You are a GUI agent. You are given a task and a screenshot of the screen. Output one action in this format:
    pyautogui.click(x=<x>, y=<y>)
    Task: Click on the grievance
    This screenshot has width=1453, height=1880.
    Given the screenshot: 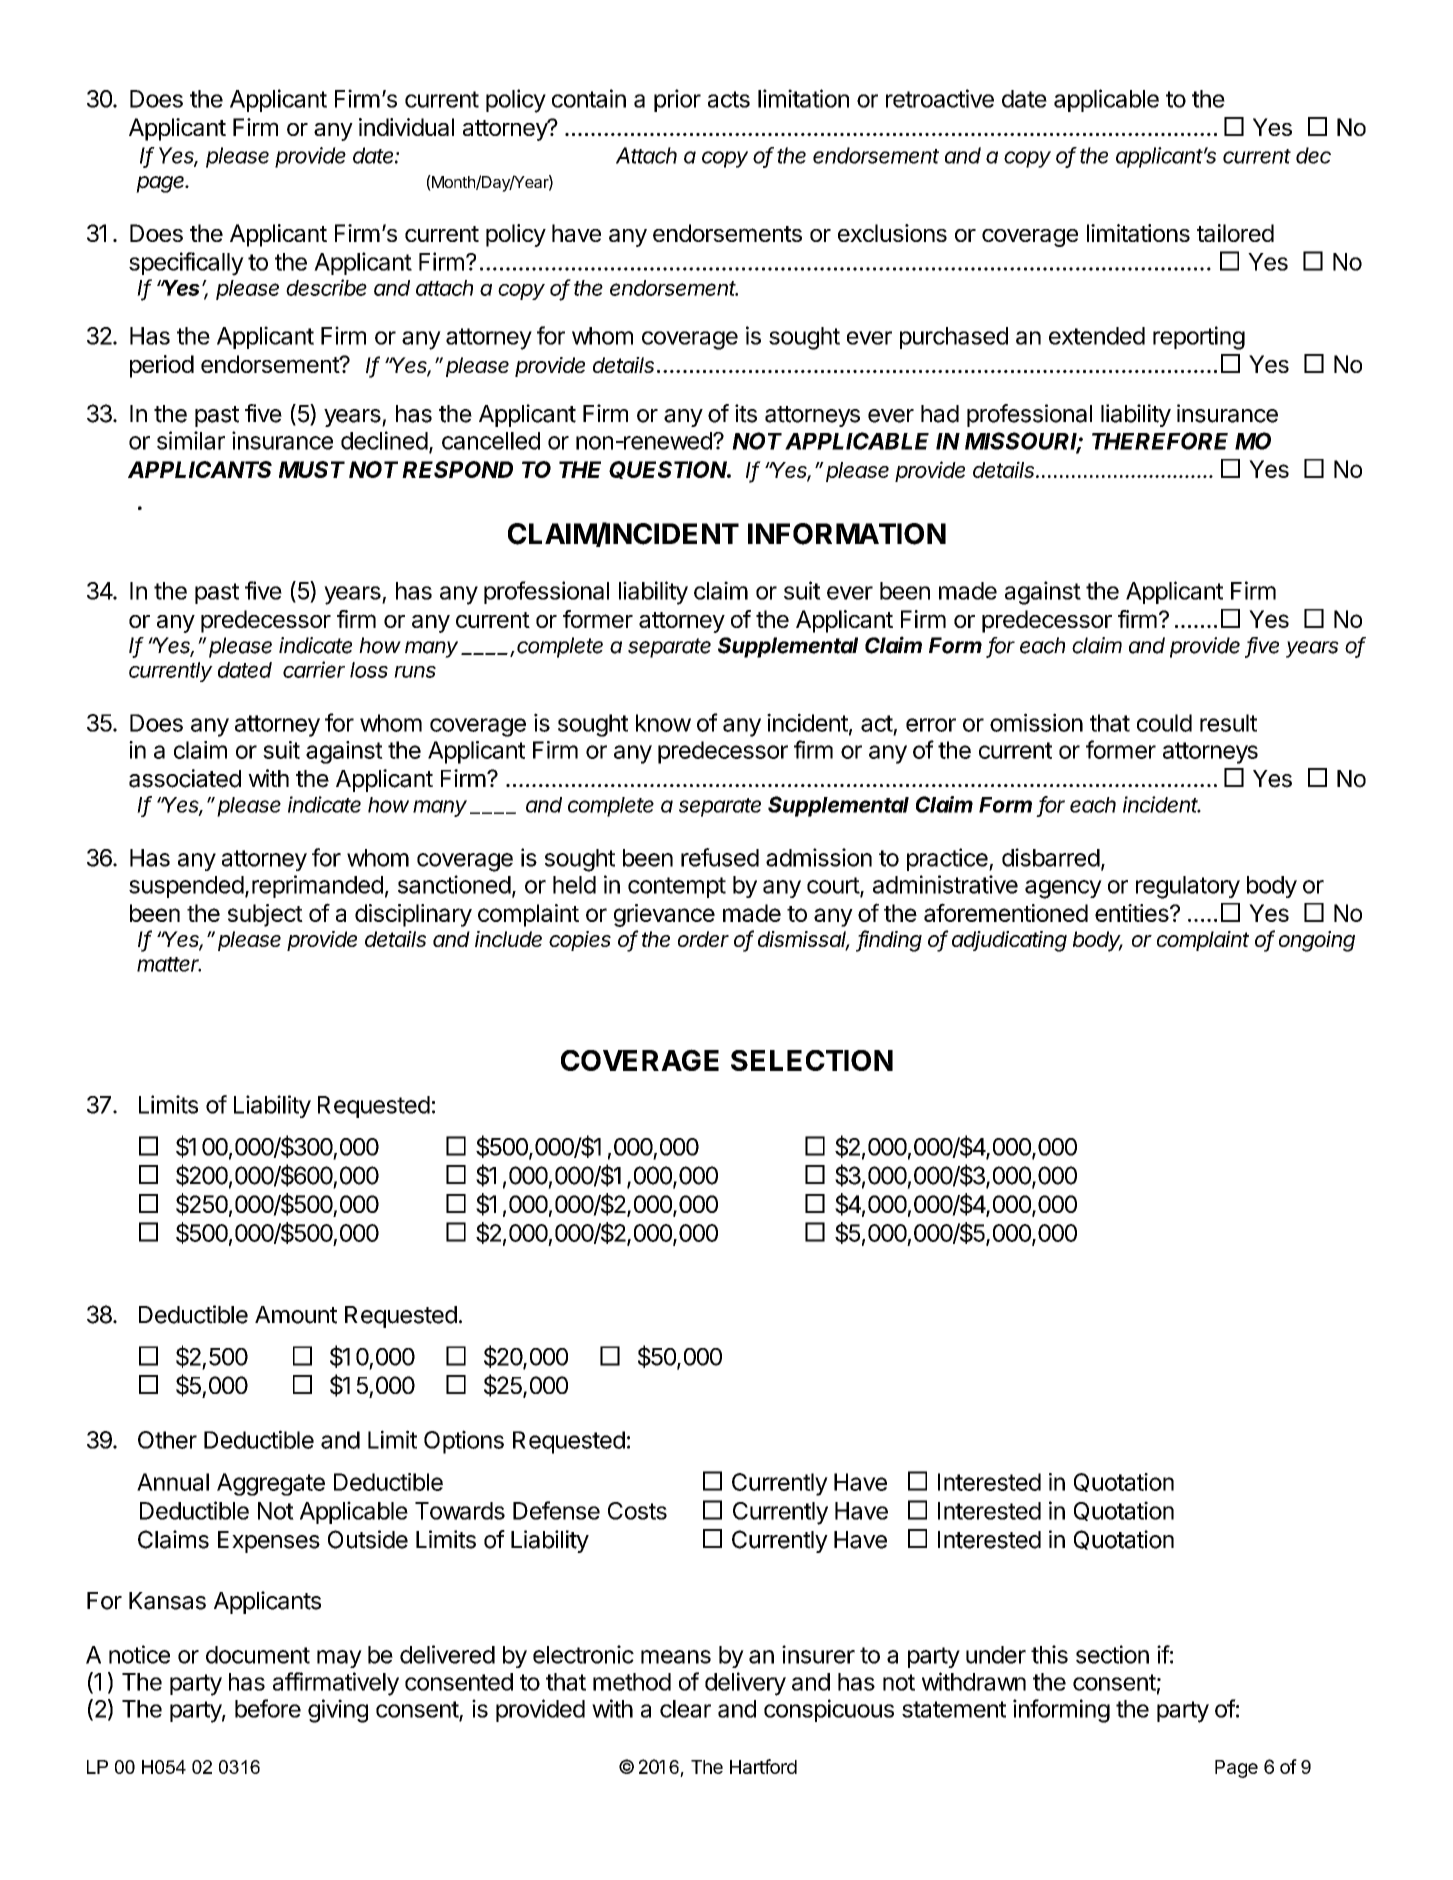 What is the action you would take?
    pyautogui.click(x=664, y=915)
